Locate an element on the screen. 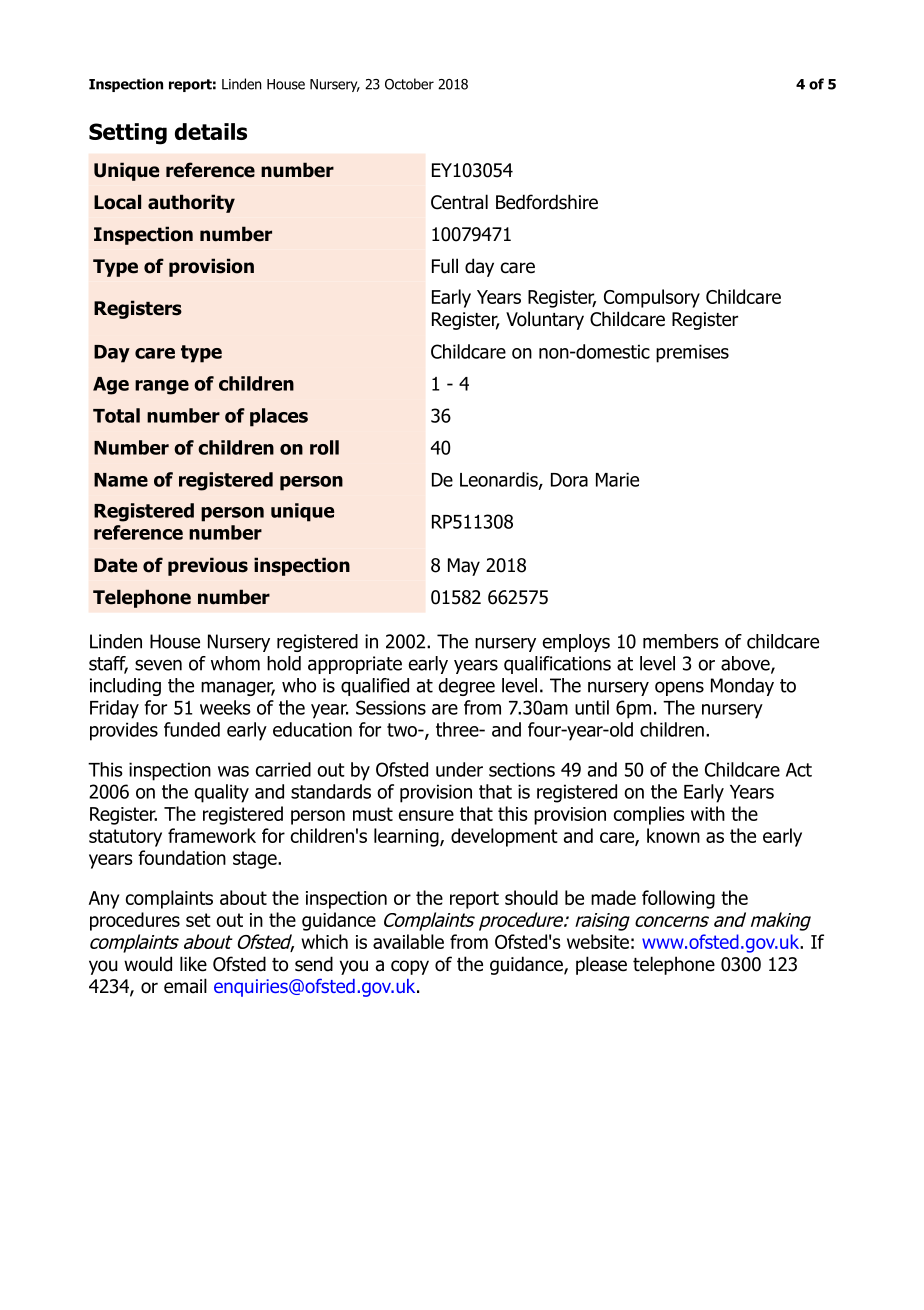  like is located at coordinates (193, 964).
